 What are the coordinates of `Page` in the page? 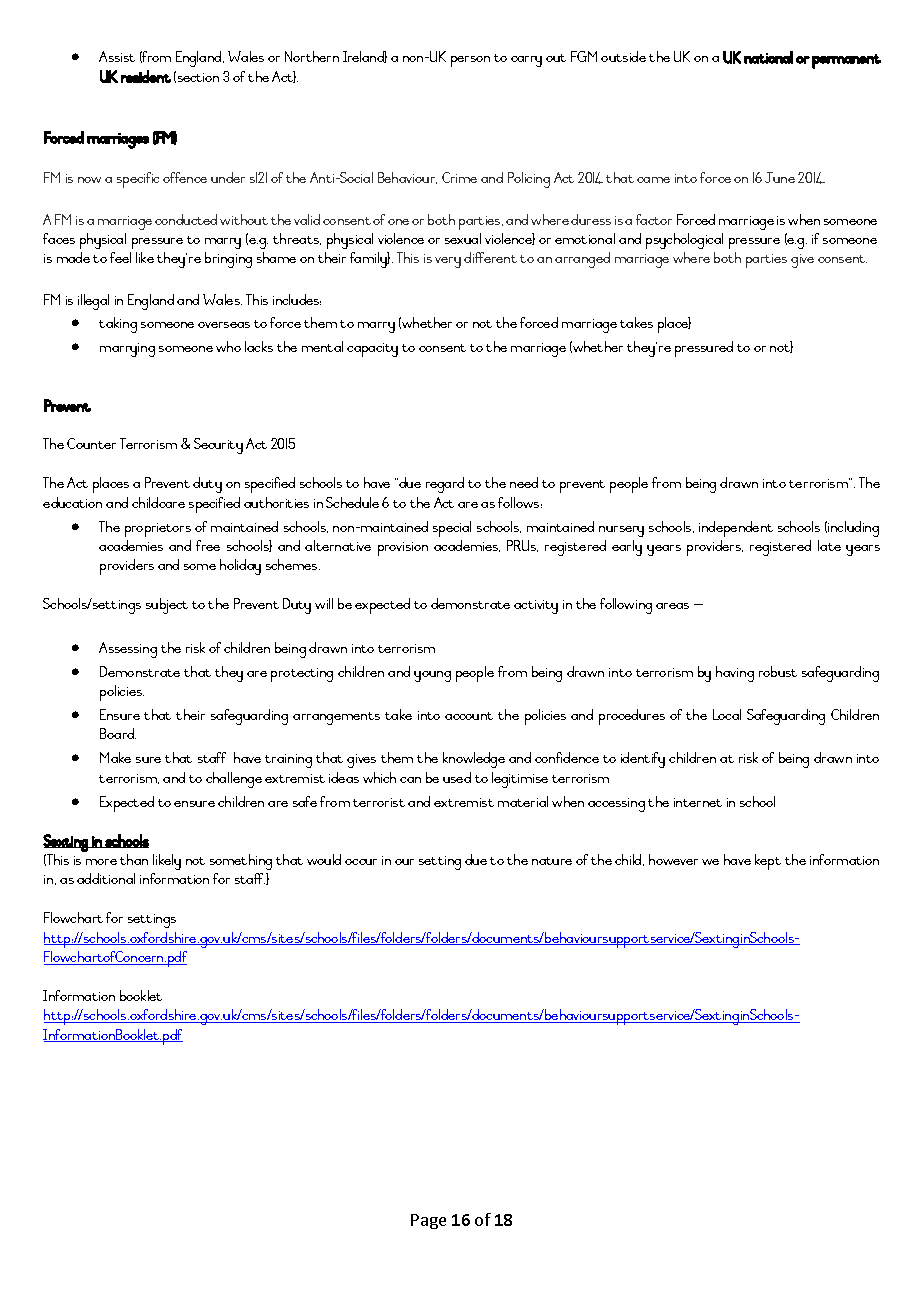 It's located at (428, 1221).
